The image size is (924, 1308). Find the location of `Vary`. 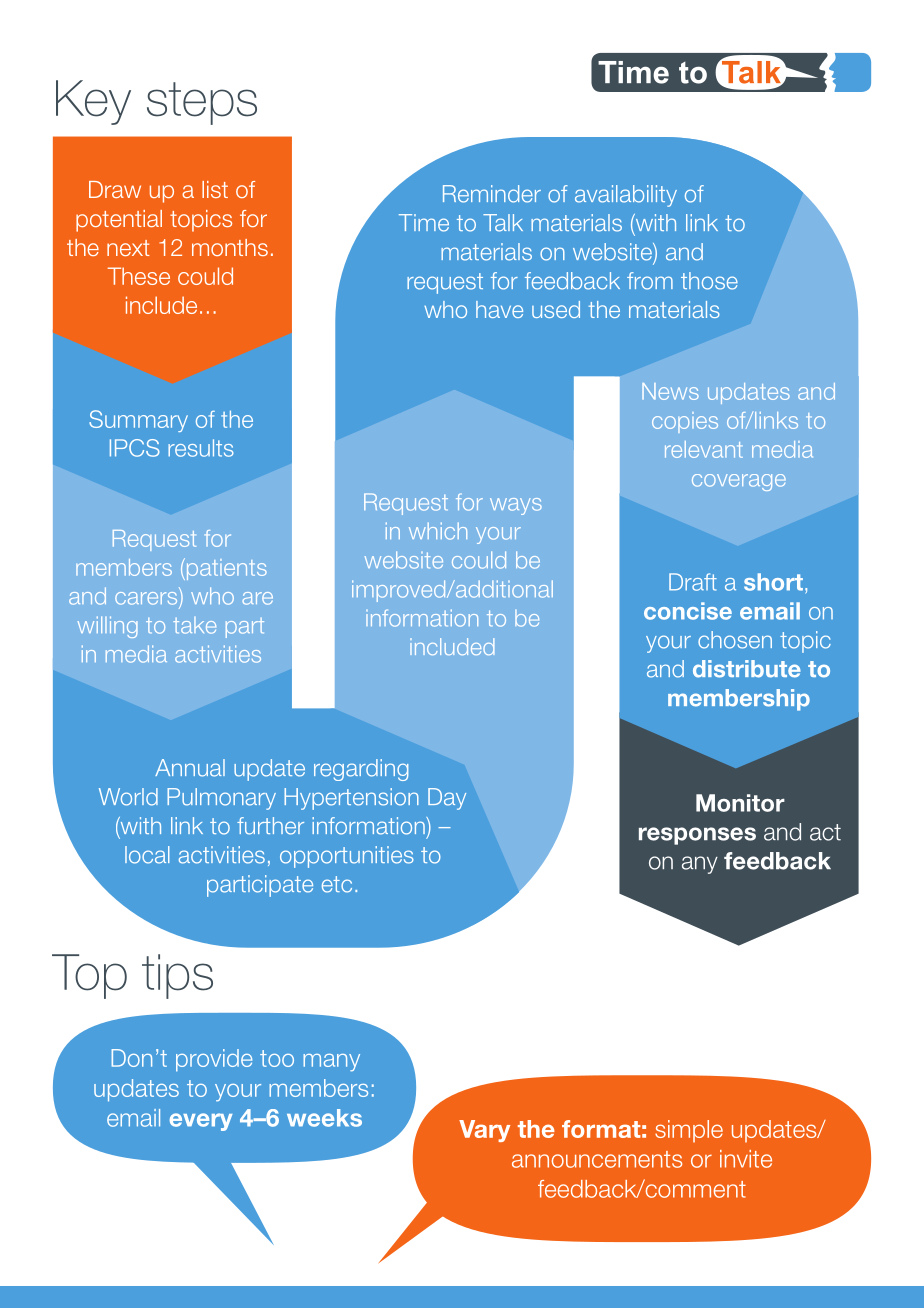

Vary is located at coordinates (484, 1131).
